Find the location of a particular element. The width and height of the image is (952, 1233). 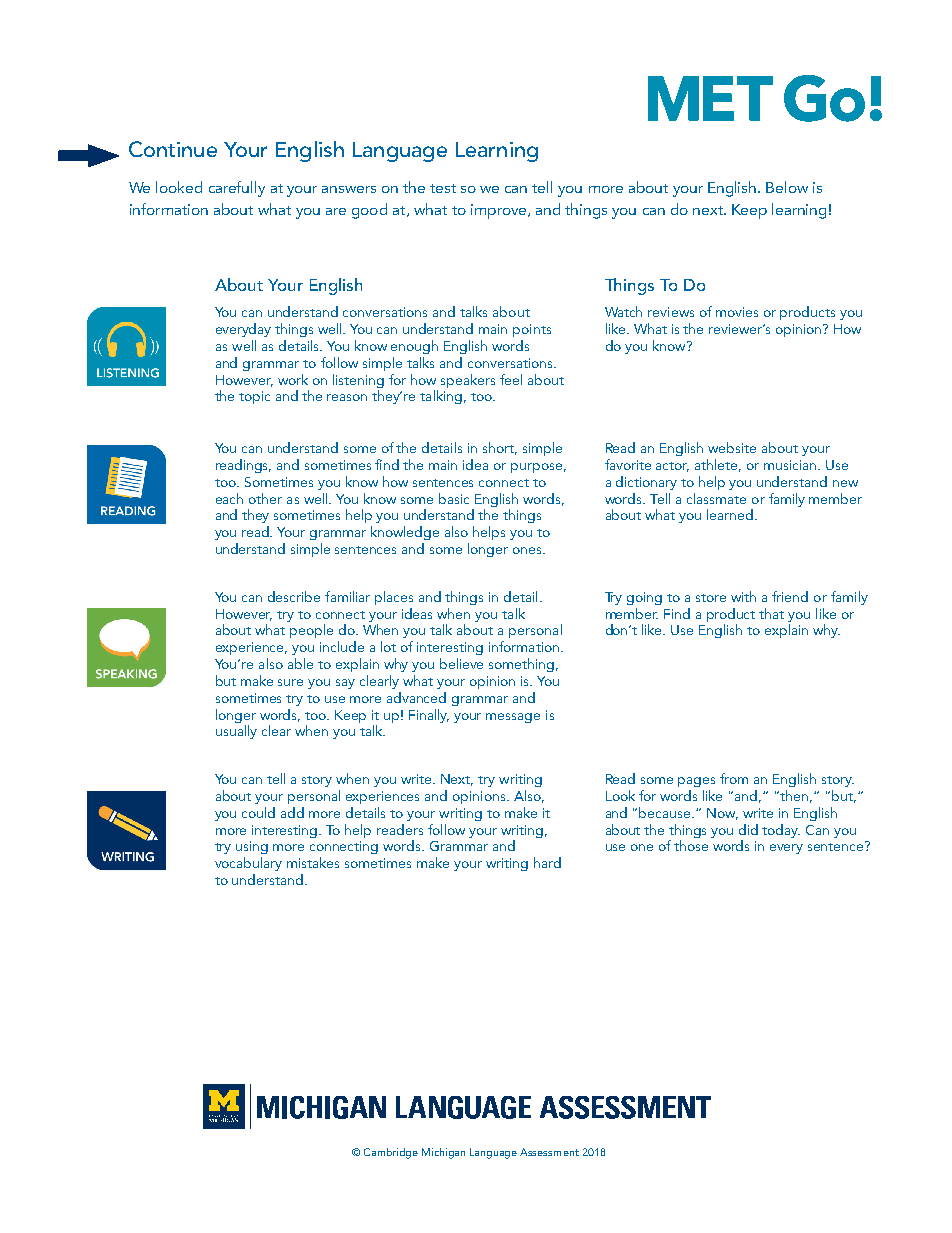

Assessment is located at coordinates (549, 1152).
